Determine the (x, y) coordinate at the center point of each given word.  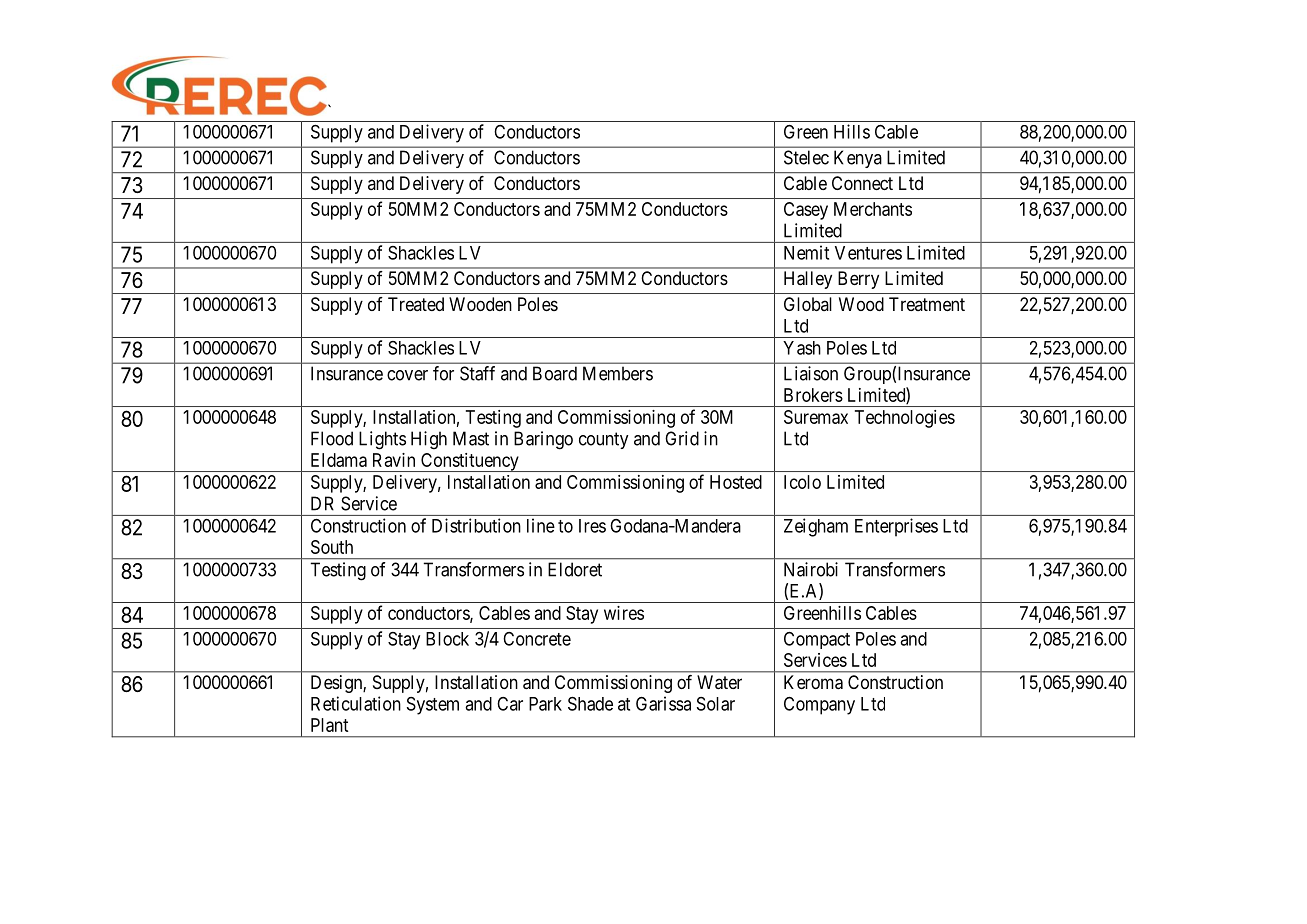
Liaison (811, 373)
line (541, 525)
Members (618, 373)
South (332, 547)
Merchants (873, 209)
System (433, 706)
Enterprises (896, 527)
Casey (806, 211)
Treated (416, 304)
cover (407, 375)
